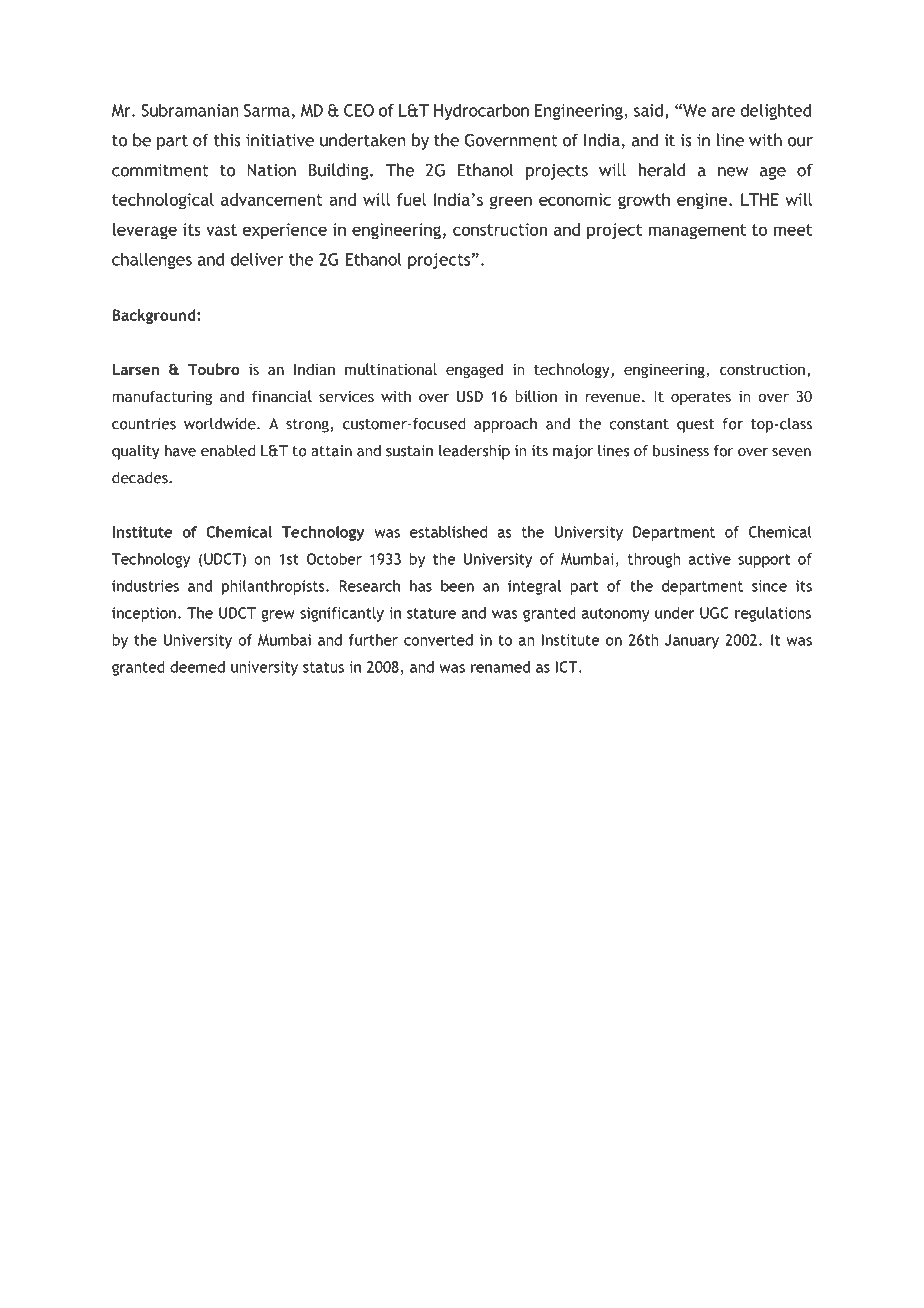 The image size is (924, 1308). Describe the element at coordinates (692, 641) in the page. I see `January` at that location.
